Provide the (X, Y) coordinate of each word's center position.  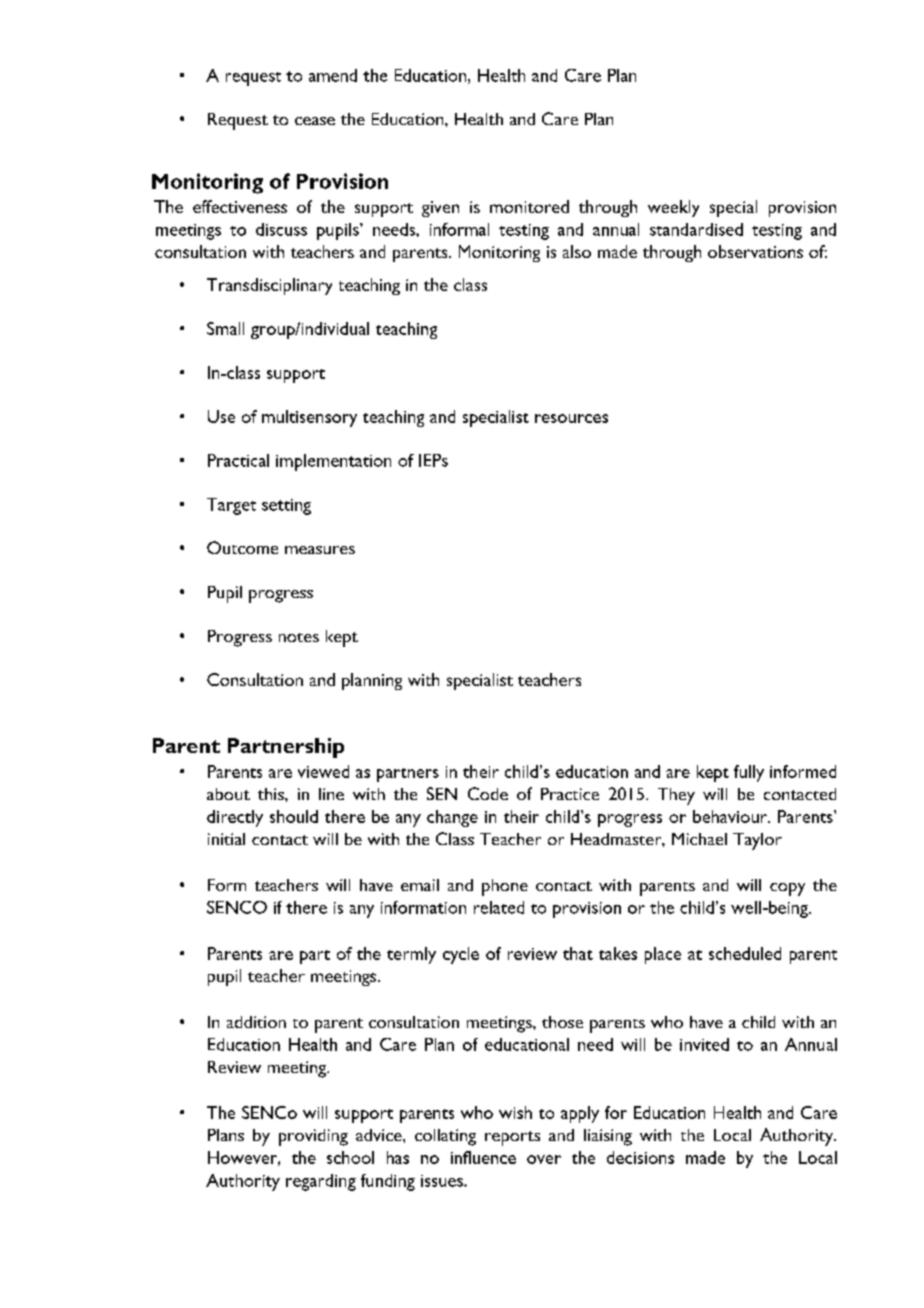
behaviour (731, 816)
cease (315, 121)
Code (488, 793)
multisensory (309, 418)
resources (571, 418)
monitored (529, 206)
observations (755, 251)
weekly (673, 208)
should (294, 816)
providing (313, 1137)
